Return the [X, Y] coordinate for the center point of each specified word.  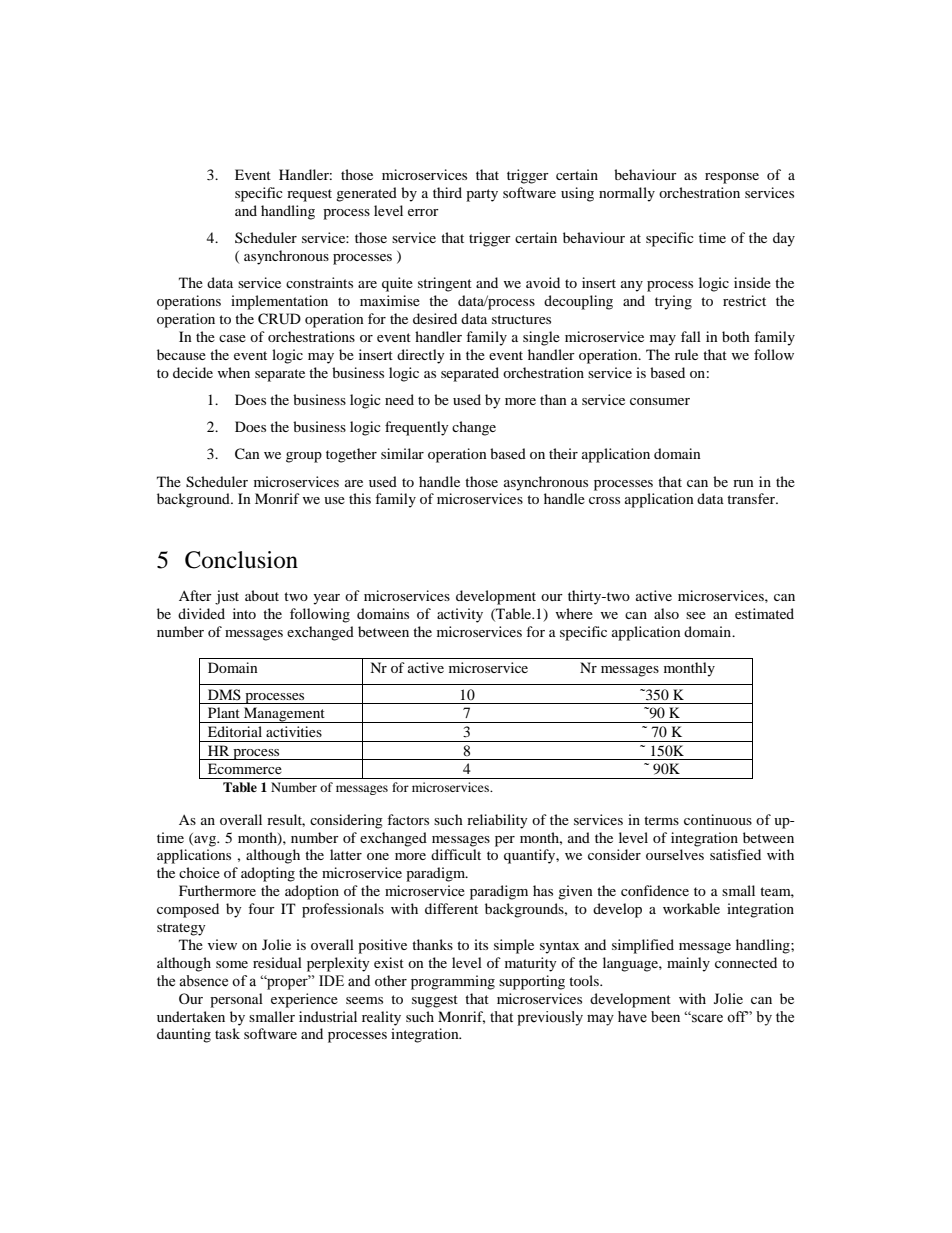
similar [402, 453]
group [304, 457]
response [732, 178]
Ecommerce [245, 768]
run [743, 483]
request [309, 195]
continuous [718, 819]
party [482, 195]
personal [236, 1000]
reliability [497, 821]
